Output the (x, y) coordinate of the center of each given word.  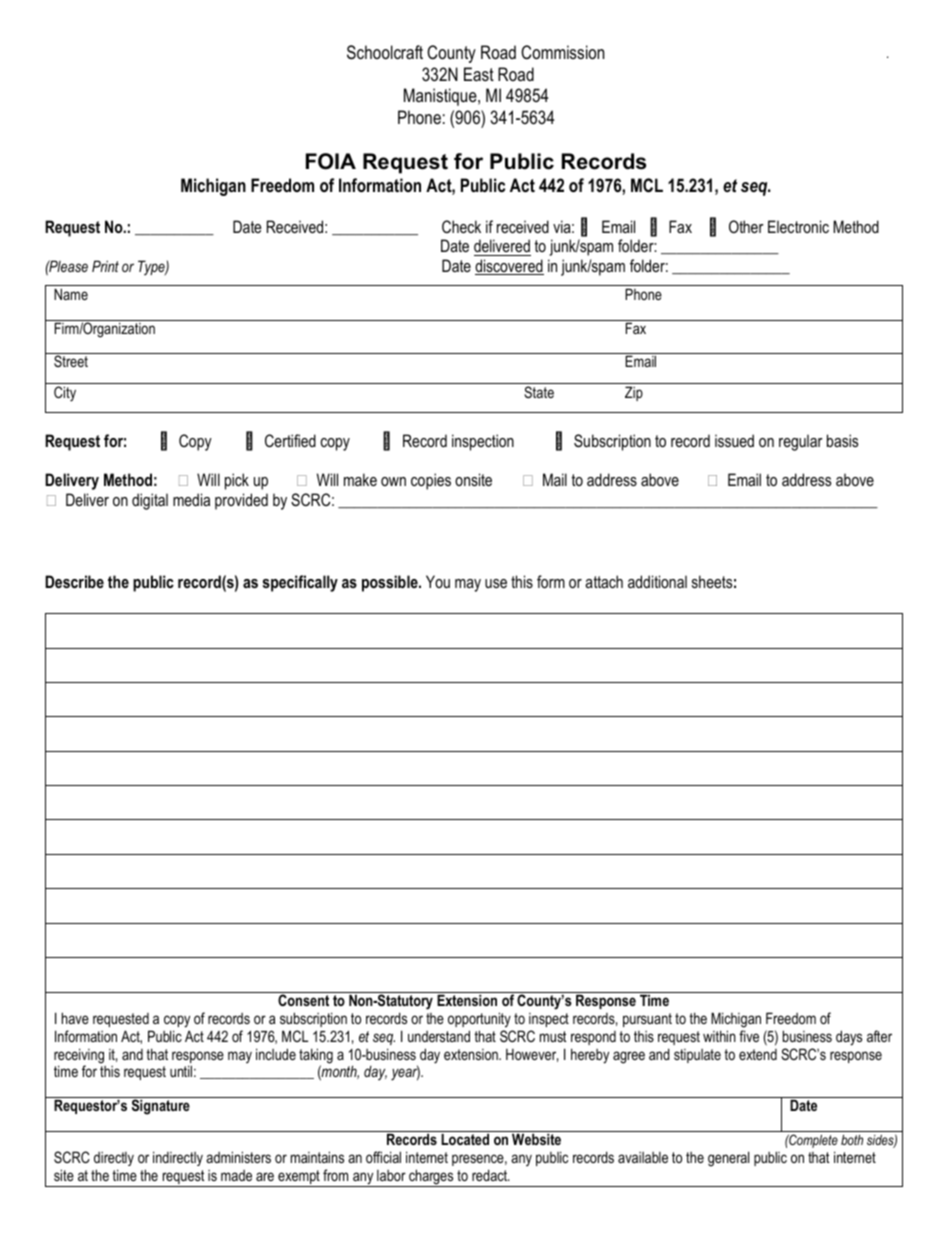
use (496, 583)
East (479, 74)
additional (657, 581)
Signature (161, 1107)
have (75, 1018)
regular (801, 442)
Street (71, 361)
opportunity (479, 1020)
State (539, 392)
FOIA (331, 161)
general (728, 1159)
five (749, 1036)
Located (465, 1139)
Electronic (798, 226)
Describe (74, 581)
